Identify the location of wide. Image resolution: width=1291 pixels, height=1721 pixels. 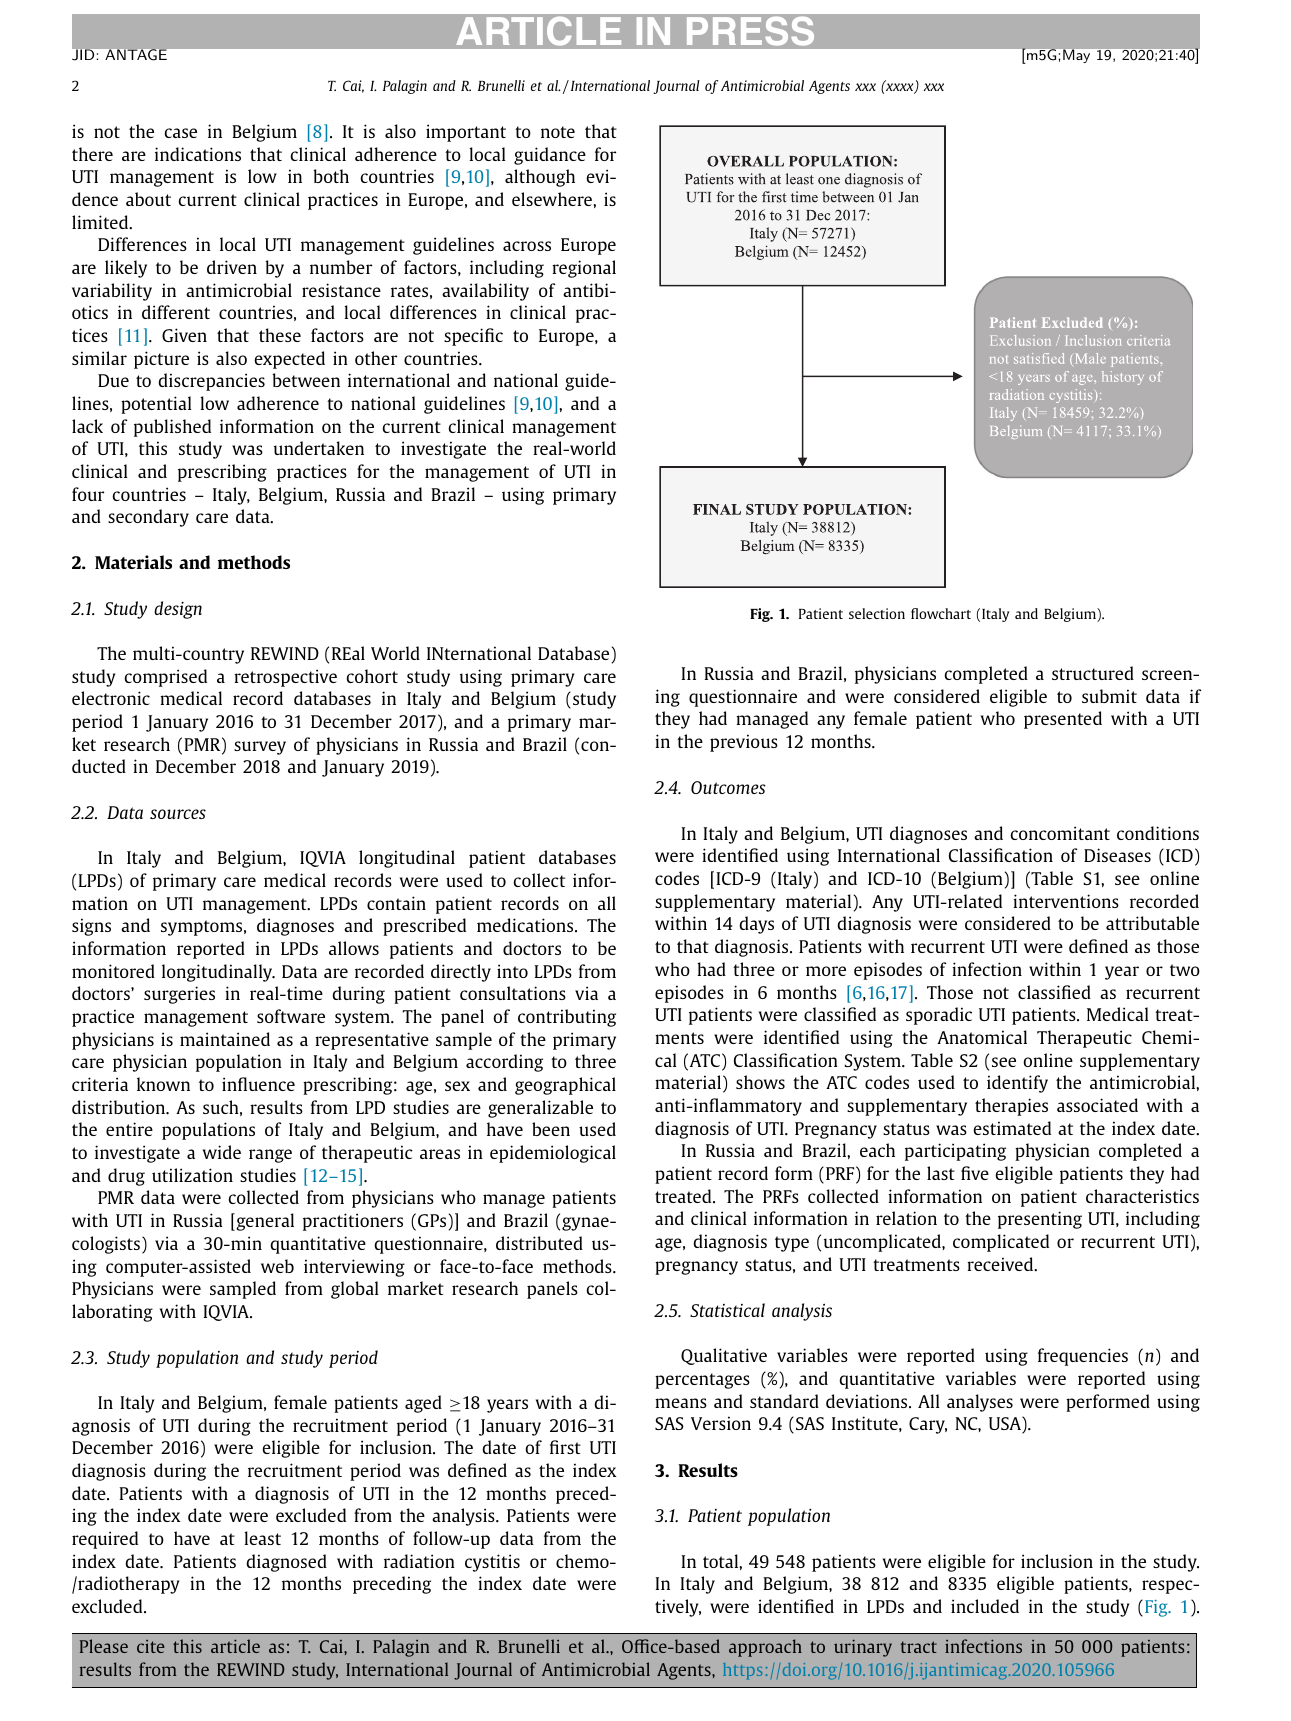
(222, 1152).
